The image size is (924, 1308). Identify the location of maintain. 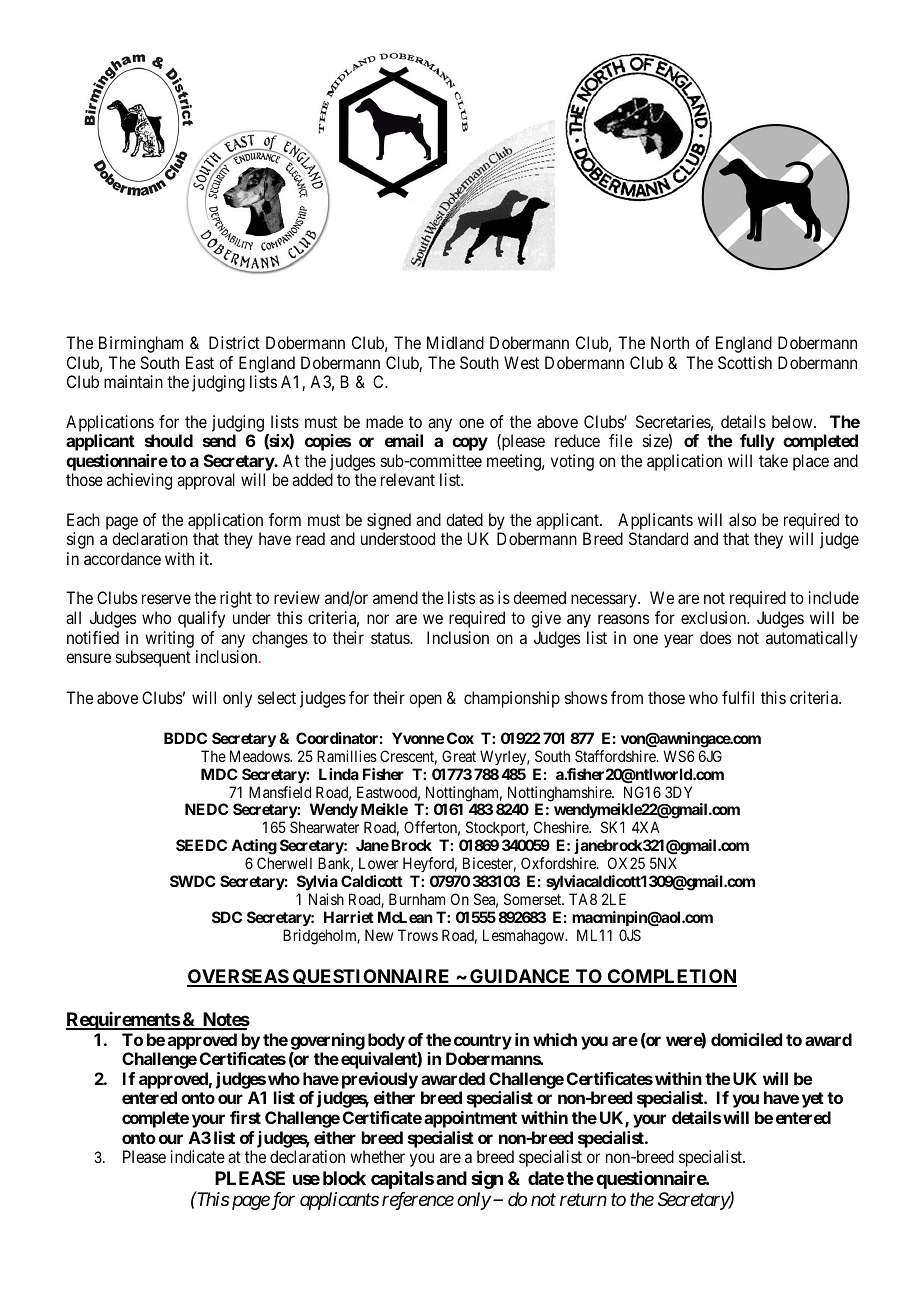
(133, 381).
